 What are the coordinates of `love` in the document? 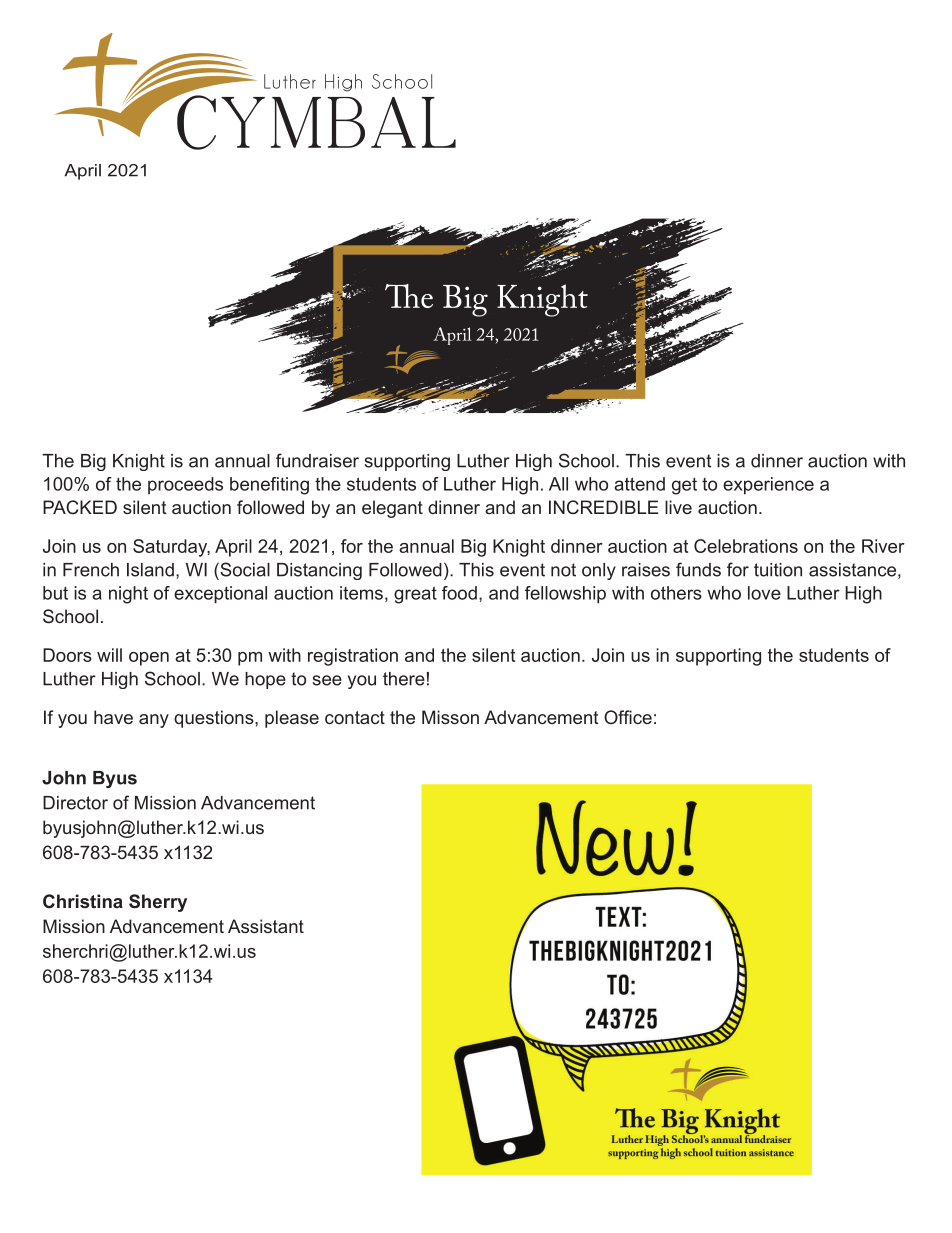 It's located at (764, 593).
